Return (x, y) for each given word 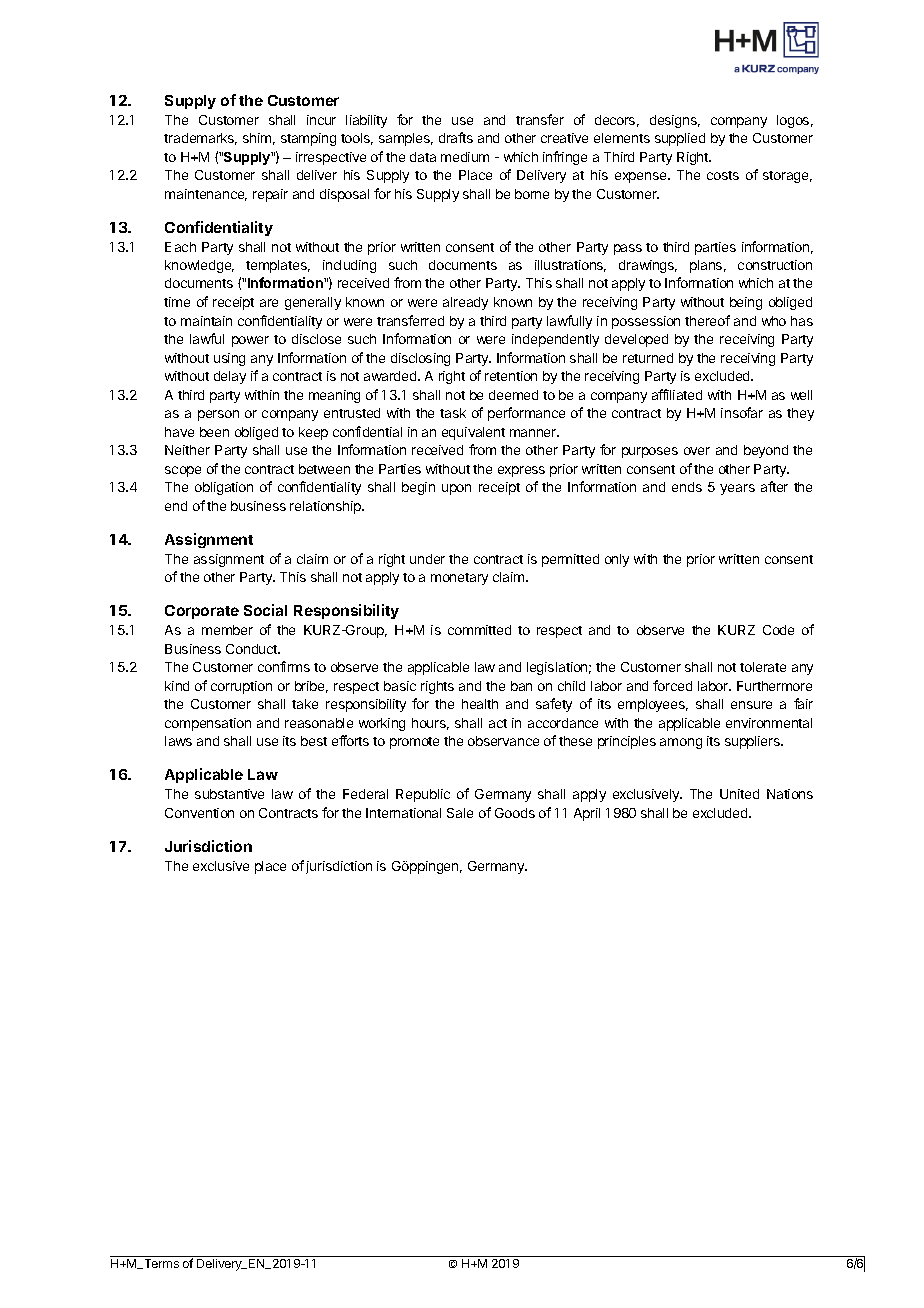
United (739, 794)
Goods (515, 813)
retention (511, 376)
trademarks (200, 139)
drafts (456, 137)
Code (778, 630)
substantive (229, 794)
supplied (680, 139)
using (229, 359)
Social (265, 610)
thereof (707, 320)
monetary (459, 579)
